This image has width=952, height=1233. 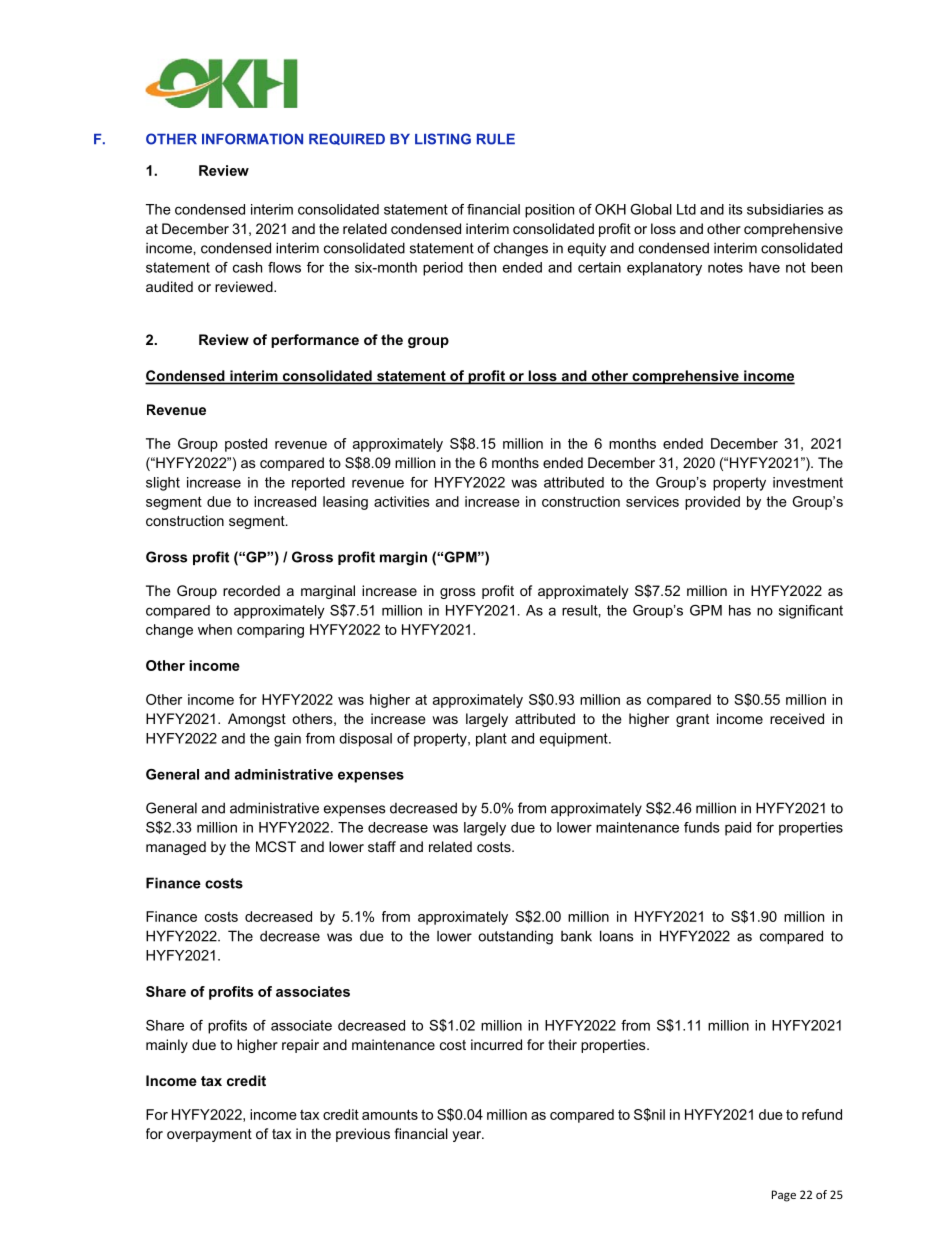 I want to click on comparing, so click(x=270, y=631).
